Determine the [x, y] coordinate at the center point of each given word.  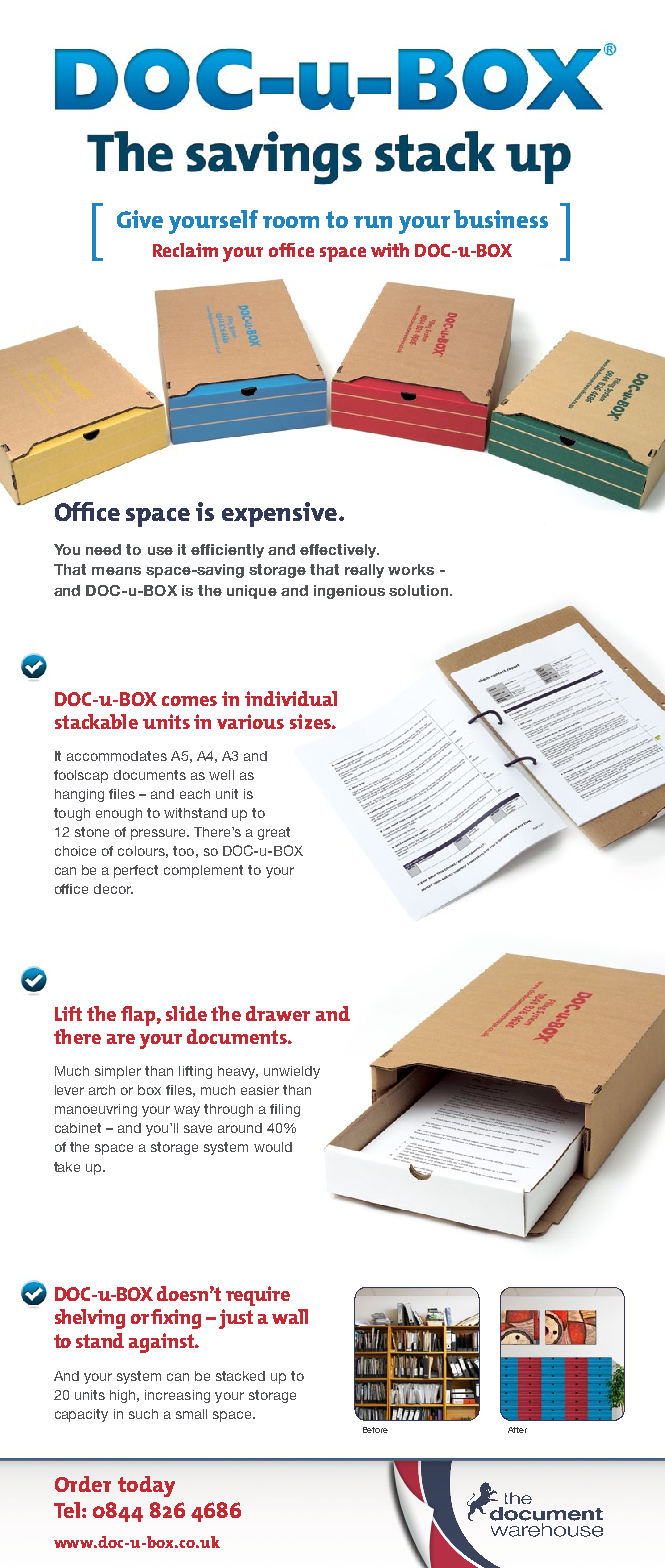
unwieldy [292, 1072]
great [274, 833]
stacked [240, 1376]
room [291, 222]
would [273, 1147]
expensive [281, 514]
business [501, 219]
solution [420, 590]
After [517, 1430]
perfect [136, 871]
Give [140, 219]
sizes [311, 721]
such [143, 1414]
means [116, 571]
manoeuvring [96, 1110]
